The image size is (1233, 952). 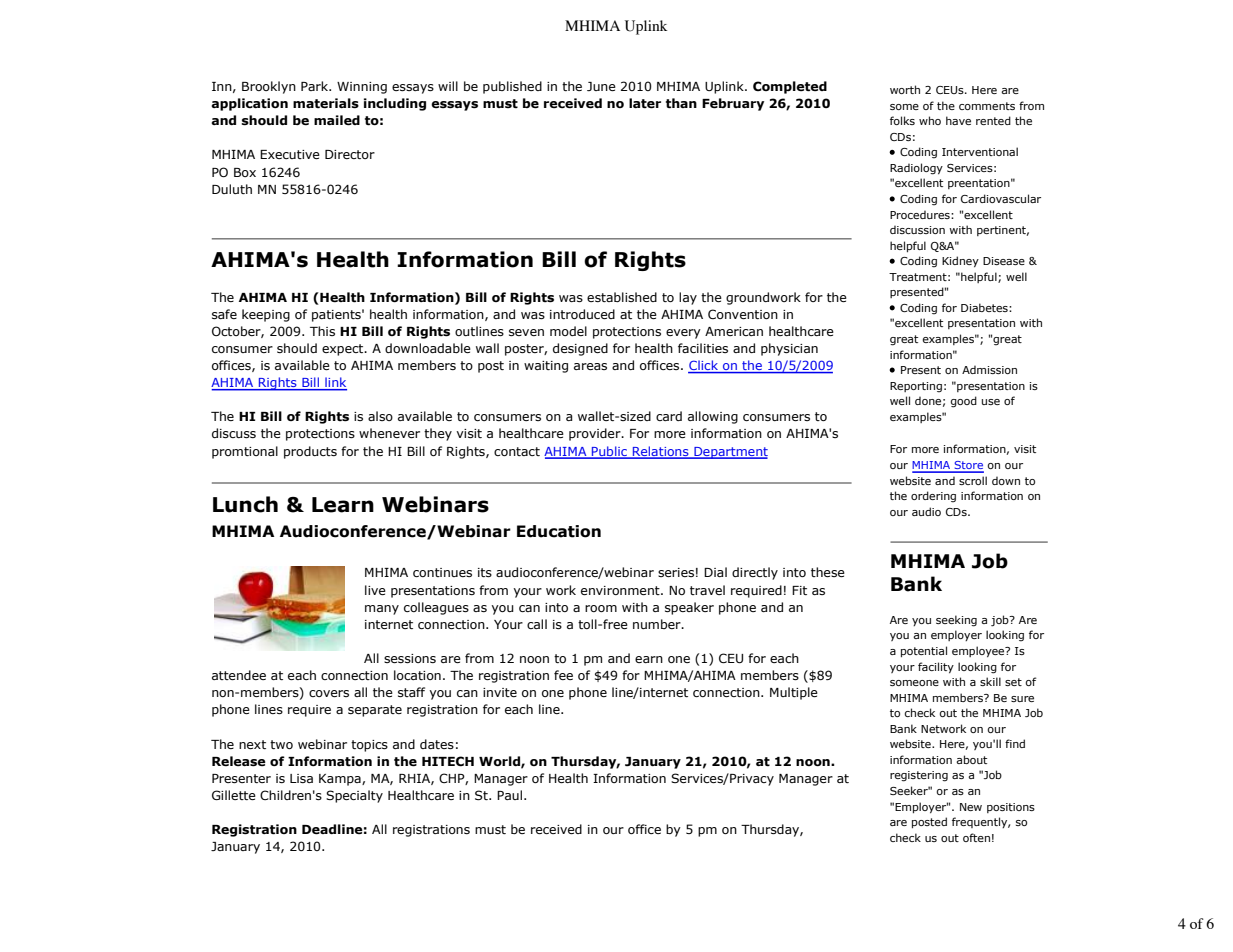 What do you see at coordinates (971, 807) in the screenshot?
I see `New` at bounding box center [971, 807].
